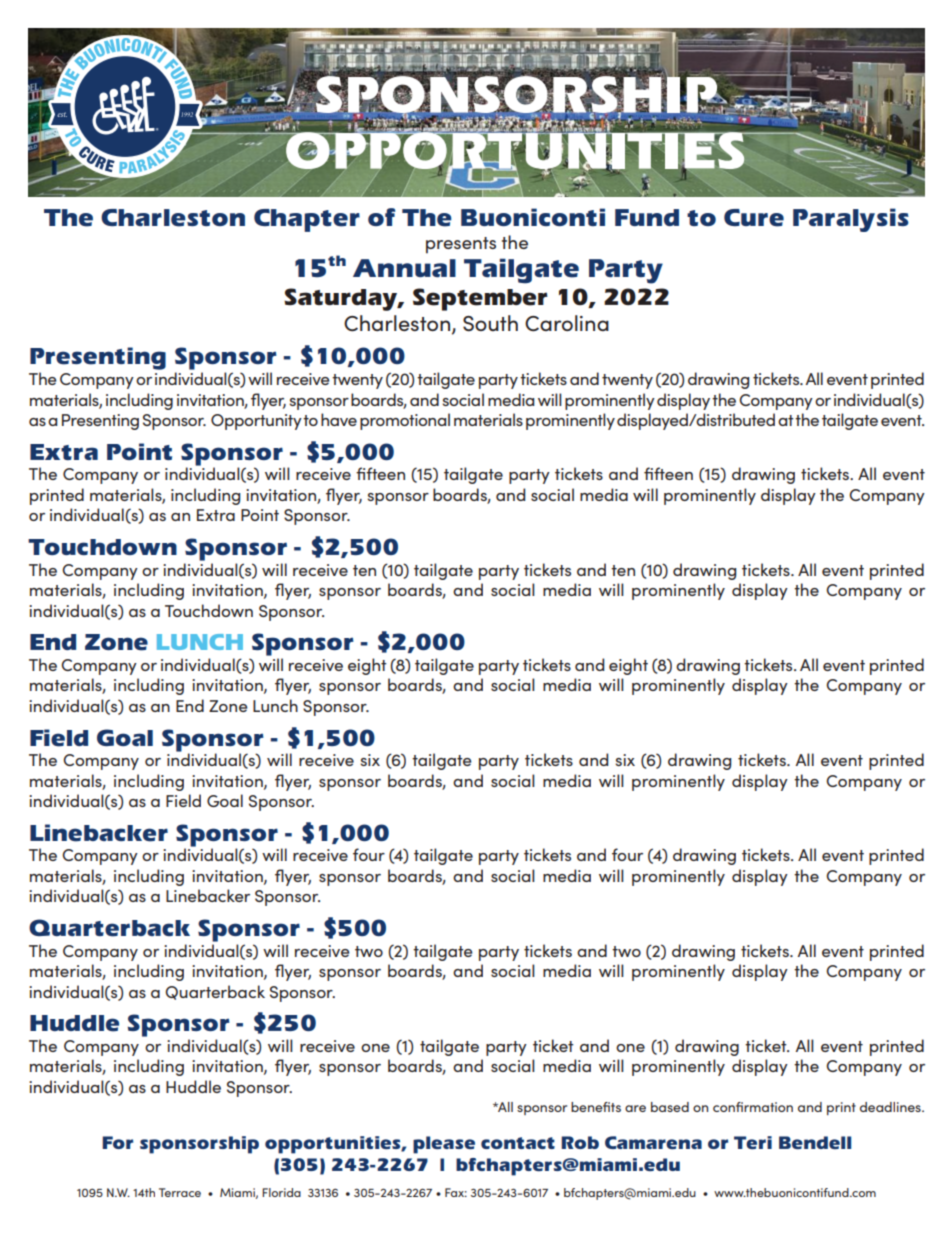  What do you see at coordinates (891, 1107) in the document?
I see `deadlines` at bounding box center [891, 1107].
